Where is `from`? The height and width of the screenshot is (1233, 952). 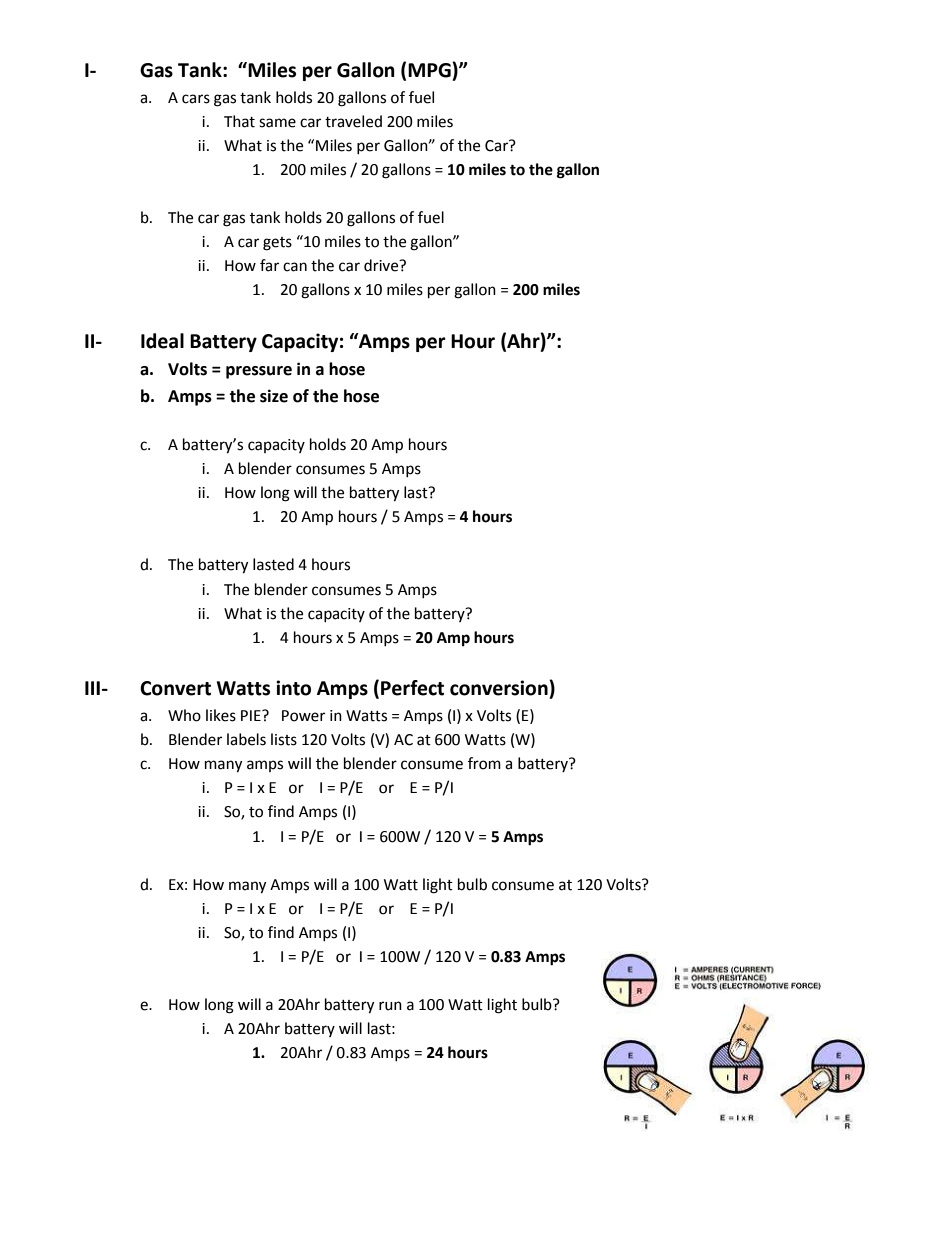
from is located at coordinates (484, 763).
